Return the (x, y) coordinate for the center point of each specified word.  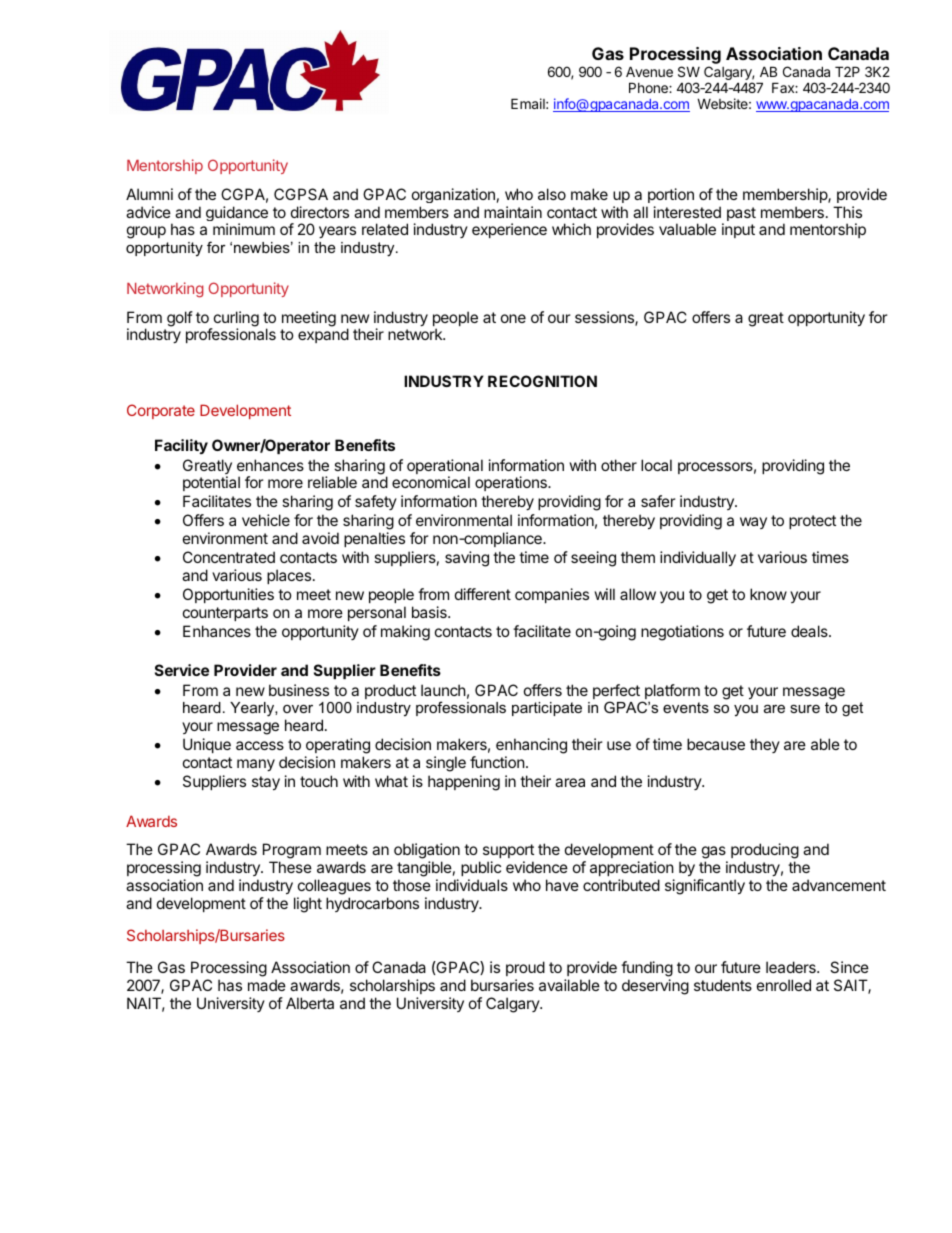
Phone (649, 87)
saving (467, 559)
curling (235, 320)
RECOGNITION (542, 381)
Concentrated (229, 557)
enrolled (784, 985)
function (497, 762)
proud (525, 968)
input (738, 230)
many (256, 765)
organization (453, 195)
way (753, 523)
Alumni (149, 194)
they (765, 745)
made (267, 985)
